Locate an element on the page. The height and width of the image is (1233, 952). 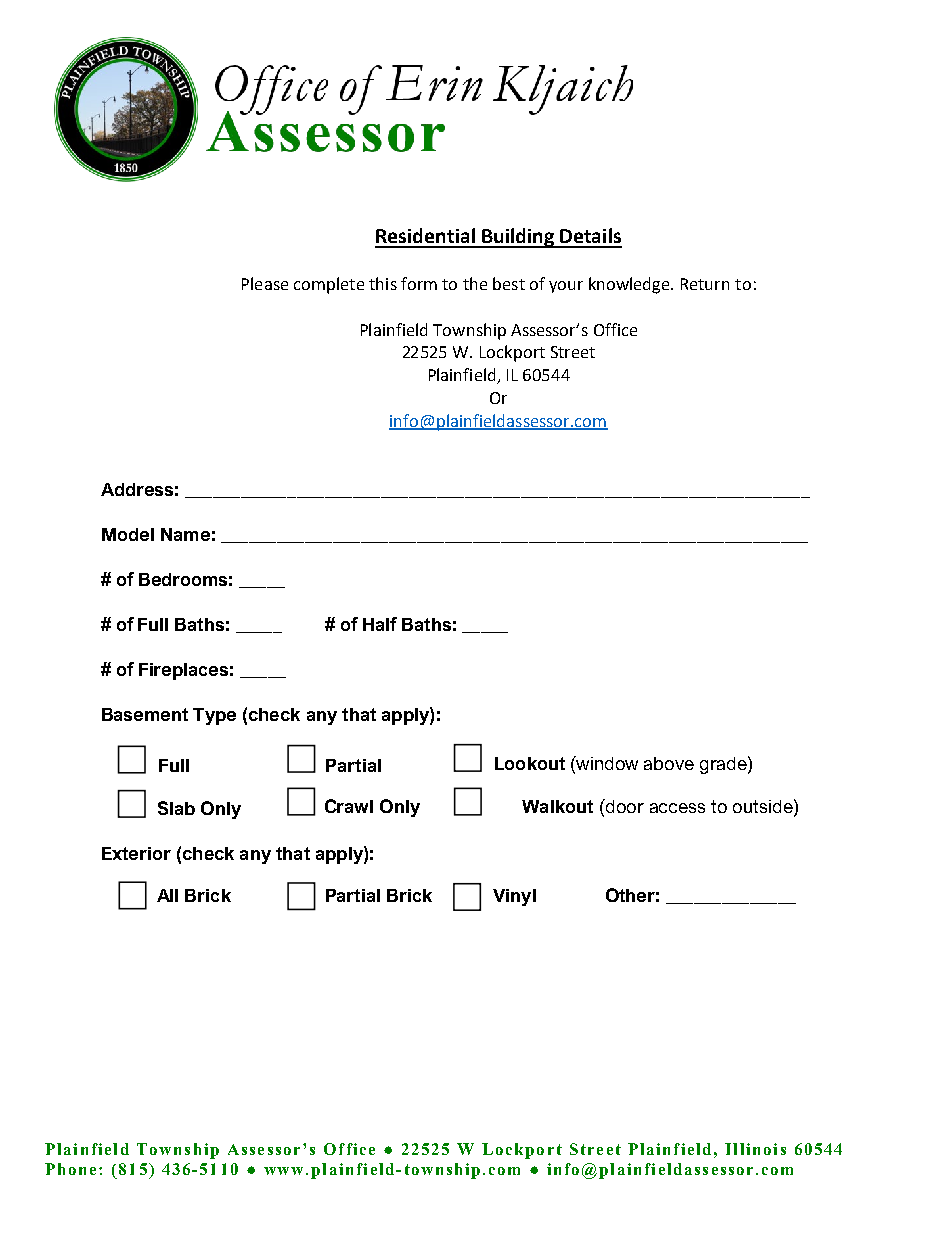
Basement is located at coordinates (145, 714).
